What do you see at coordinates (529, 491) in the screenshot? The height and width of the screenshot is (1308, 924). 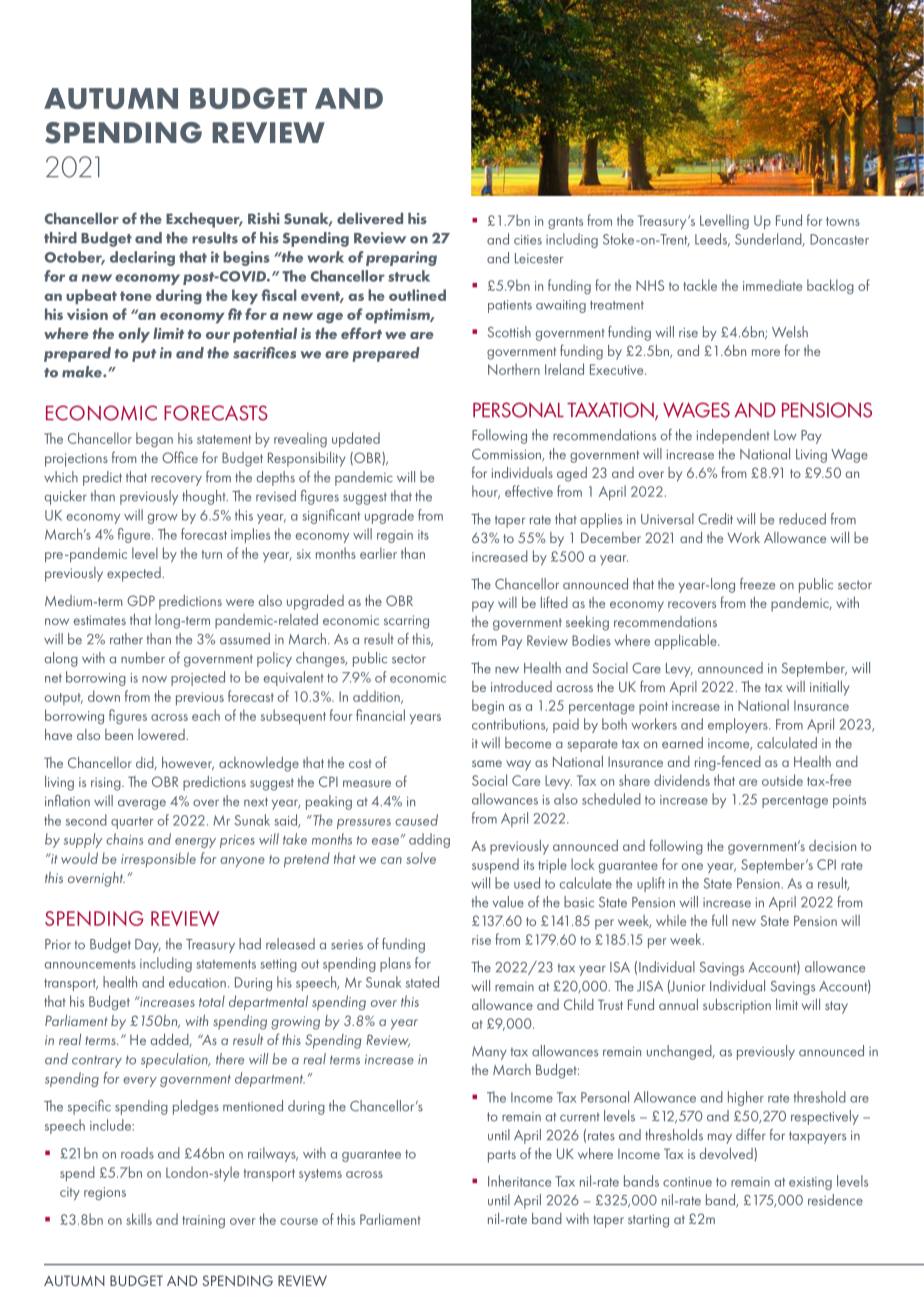 I see `effective` at bounding box center [529, 491].
